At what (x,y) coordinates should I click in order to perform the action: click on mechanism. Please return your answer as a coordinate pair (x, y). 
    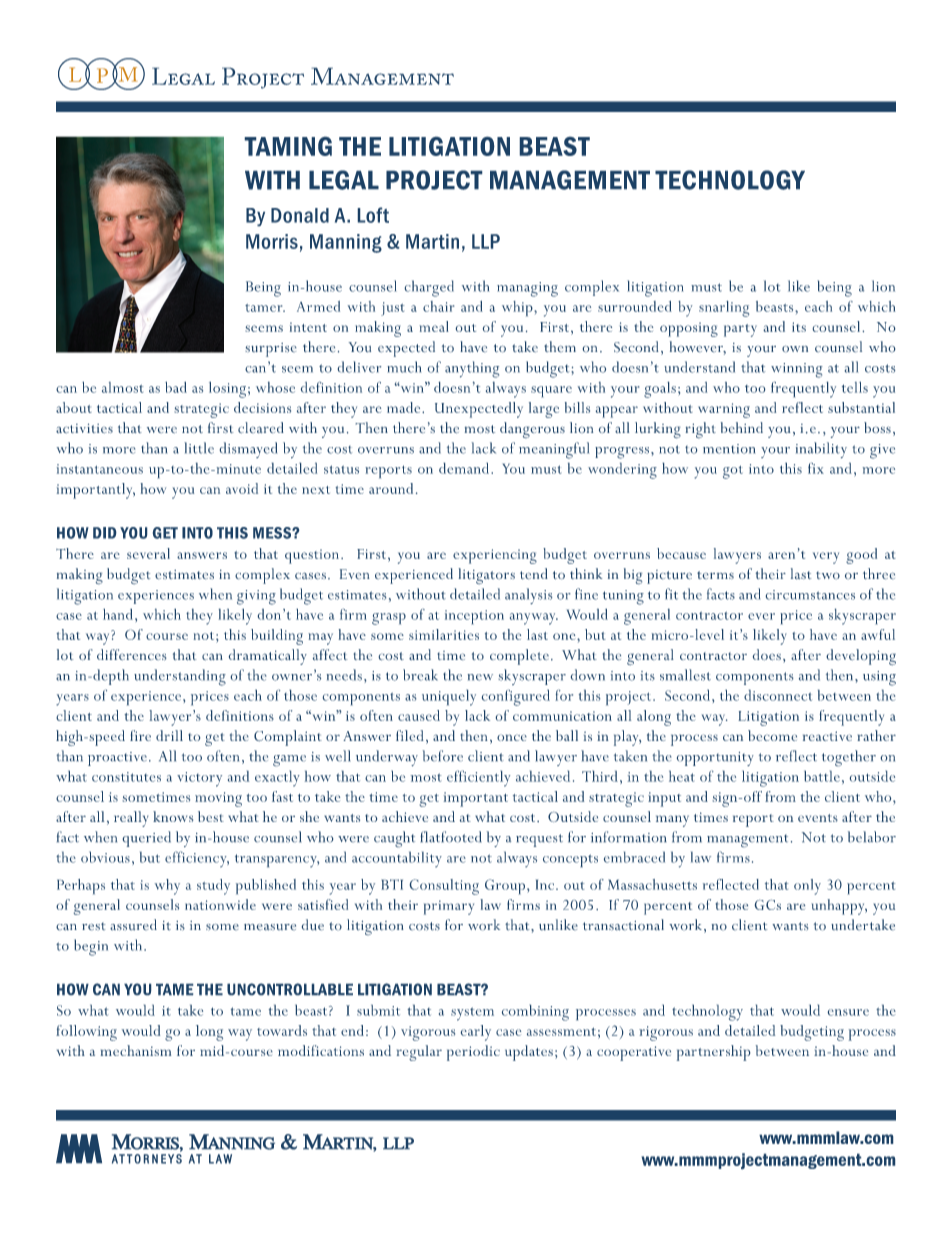
    Looking at the image, I should click on (136, 1050).
